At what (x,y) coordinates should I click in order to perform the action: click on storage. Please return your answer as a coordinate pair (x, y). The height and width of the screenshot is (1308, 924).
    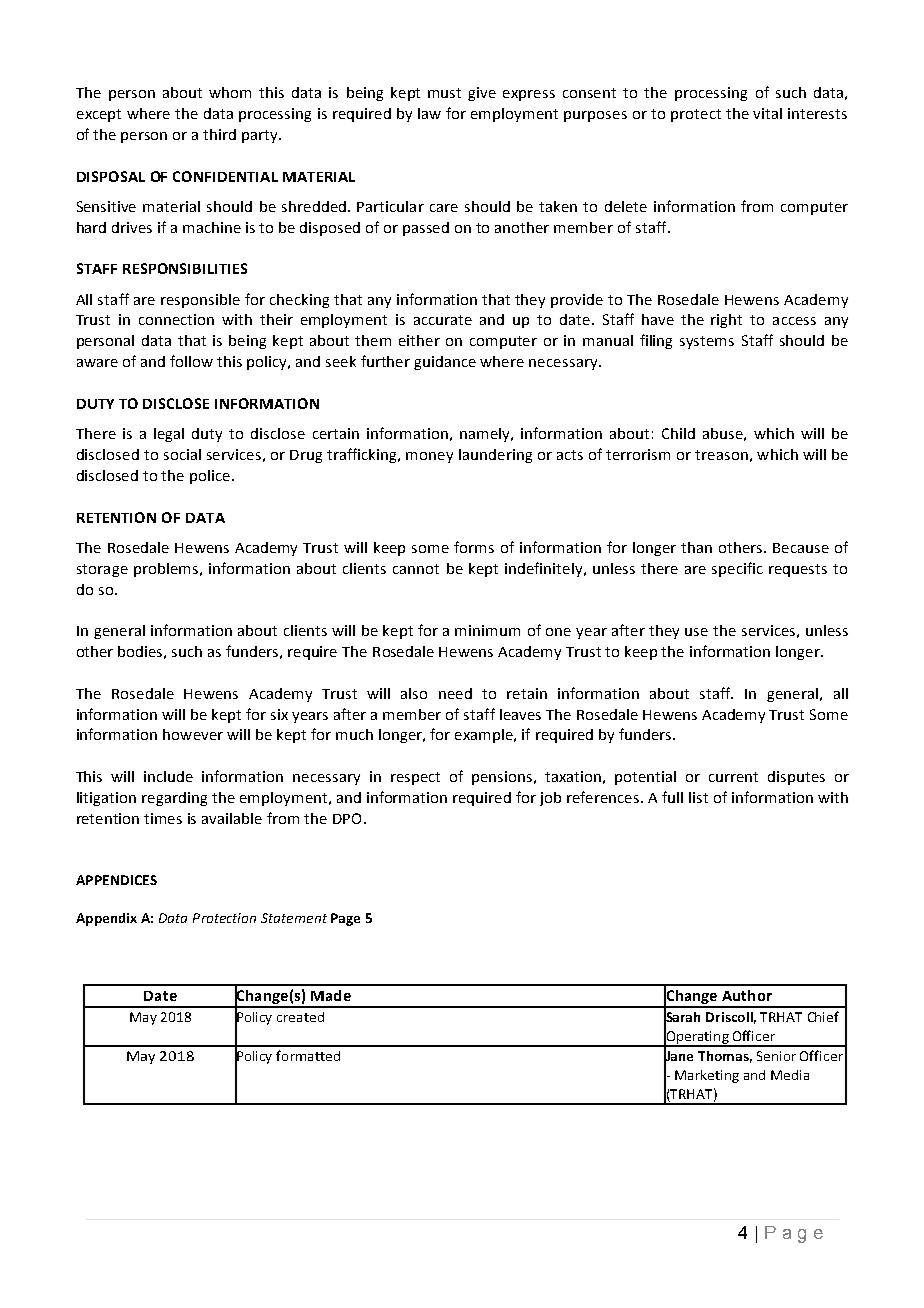
    Looking at the image, I should click on (102, 570).
